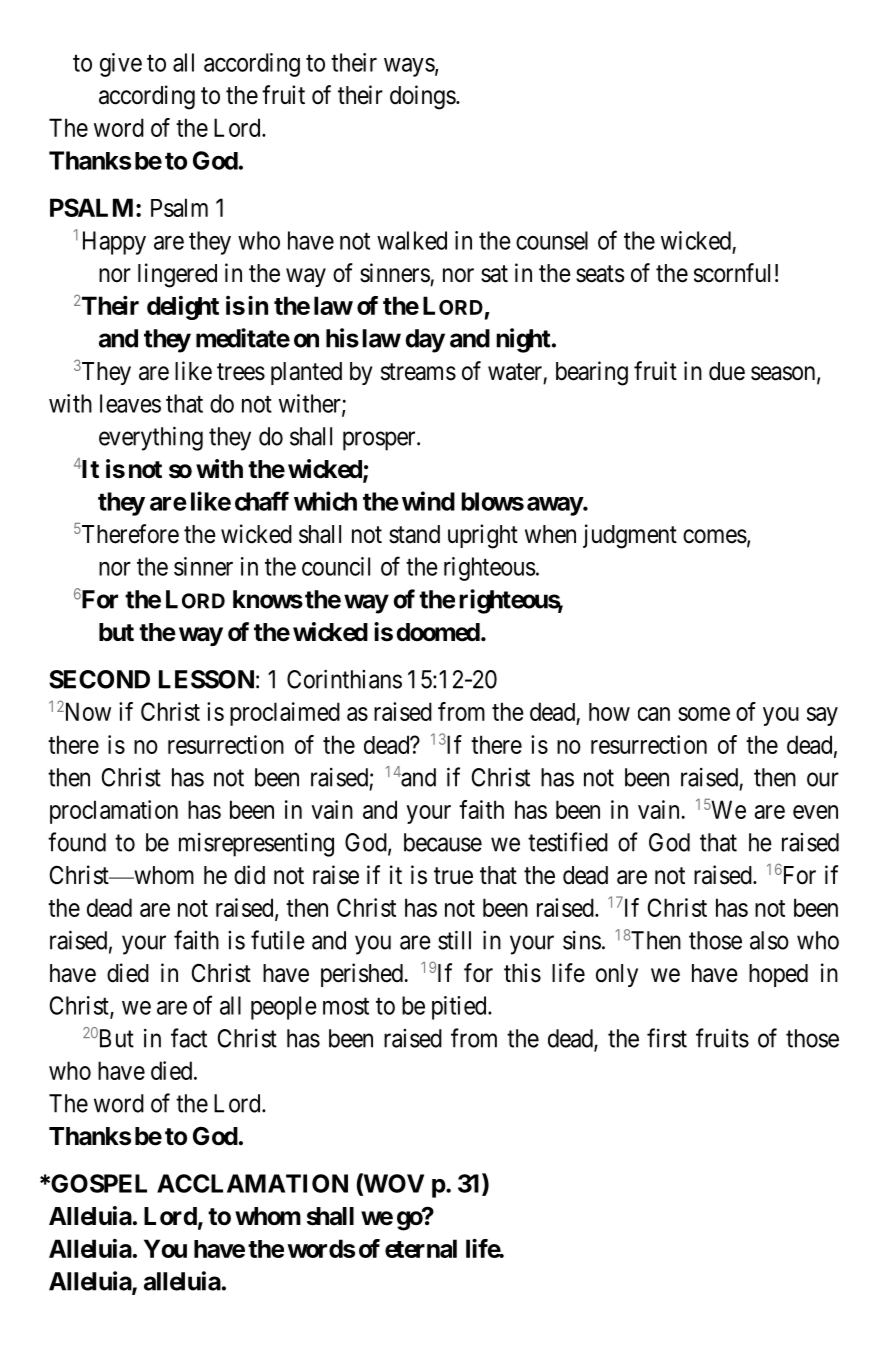  What do you see at coordinates (412, 240) in the page?
I see `walked` at bounding box center [412, 240].
